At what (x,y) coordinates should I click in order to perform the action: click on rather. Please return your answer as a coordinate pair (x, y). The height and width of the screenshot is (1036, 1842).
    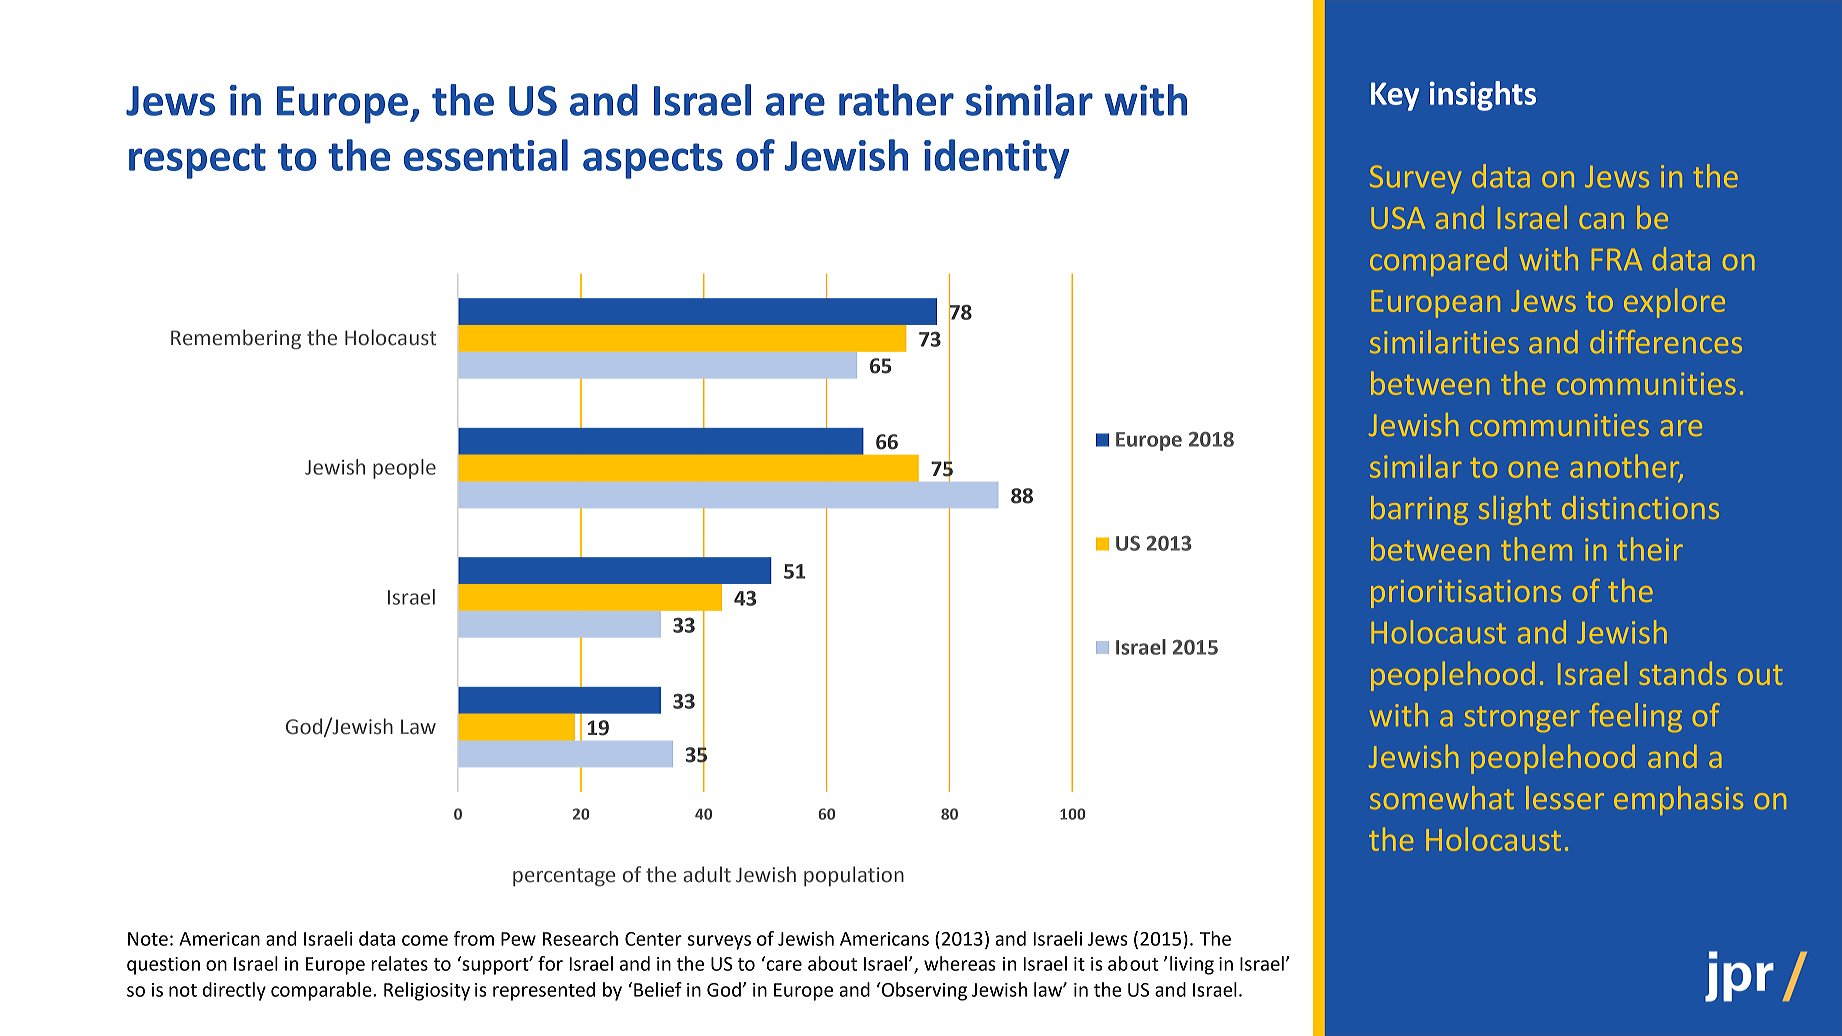
    Looking at the image, I should click on (896, 100).
